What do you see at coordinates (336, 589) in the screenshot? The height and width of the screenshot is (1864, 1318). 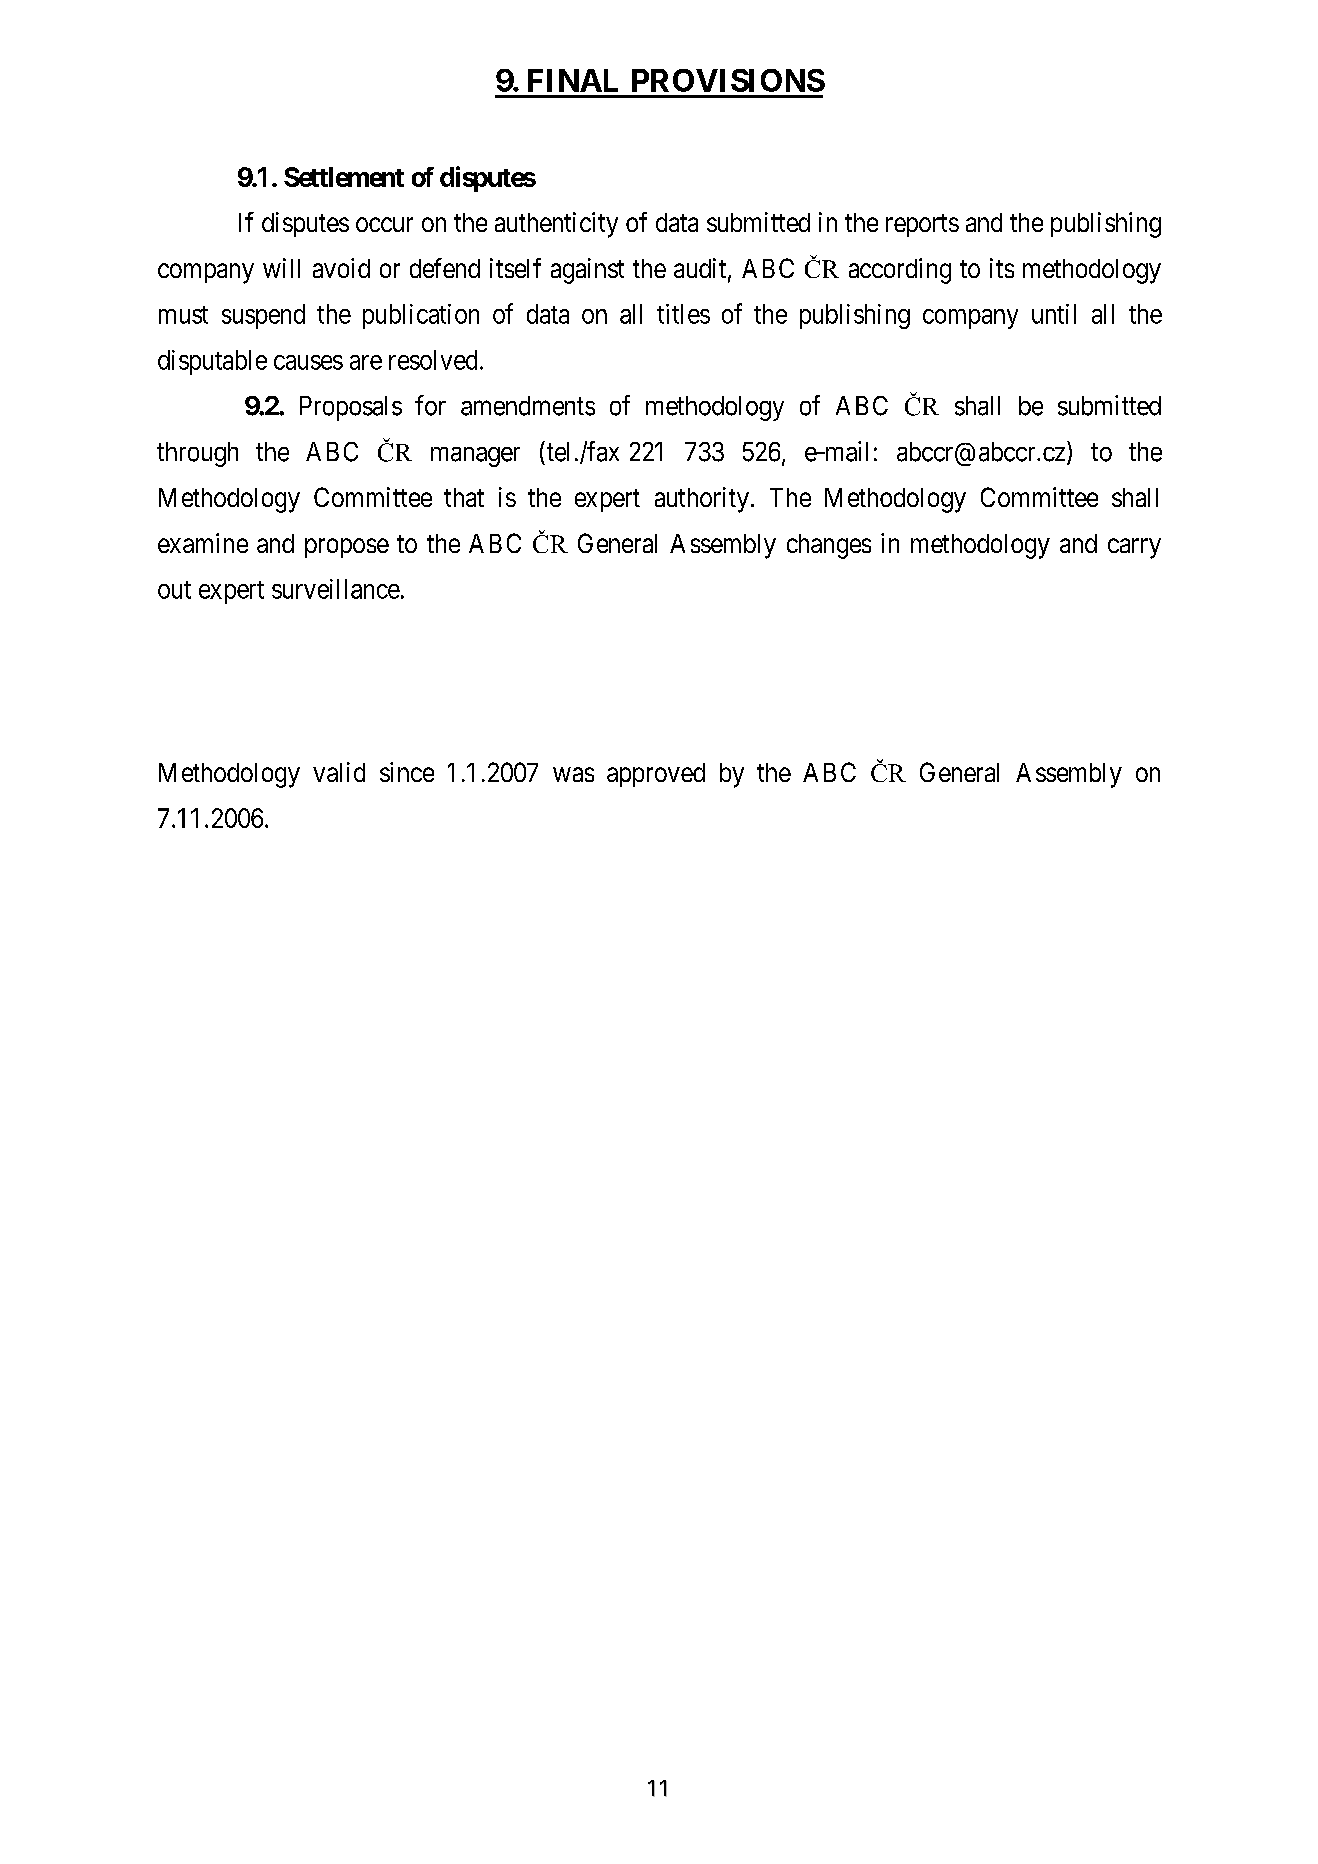 I see `surveillance` at bounding box center [336, 589].
